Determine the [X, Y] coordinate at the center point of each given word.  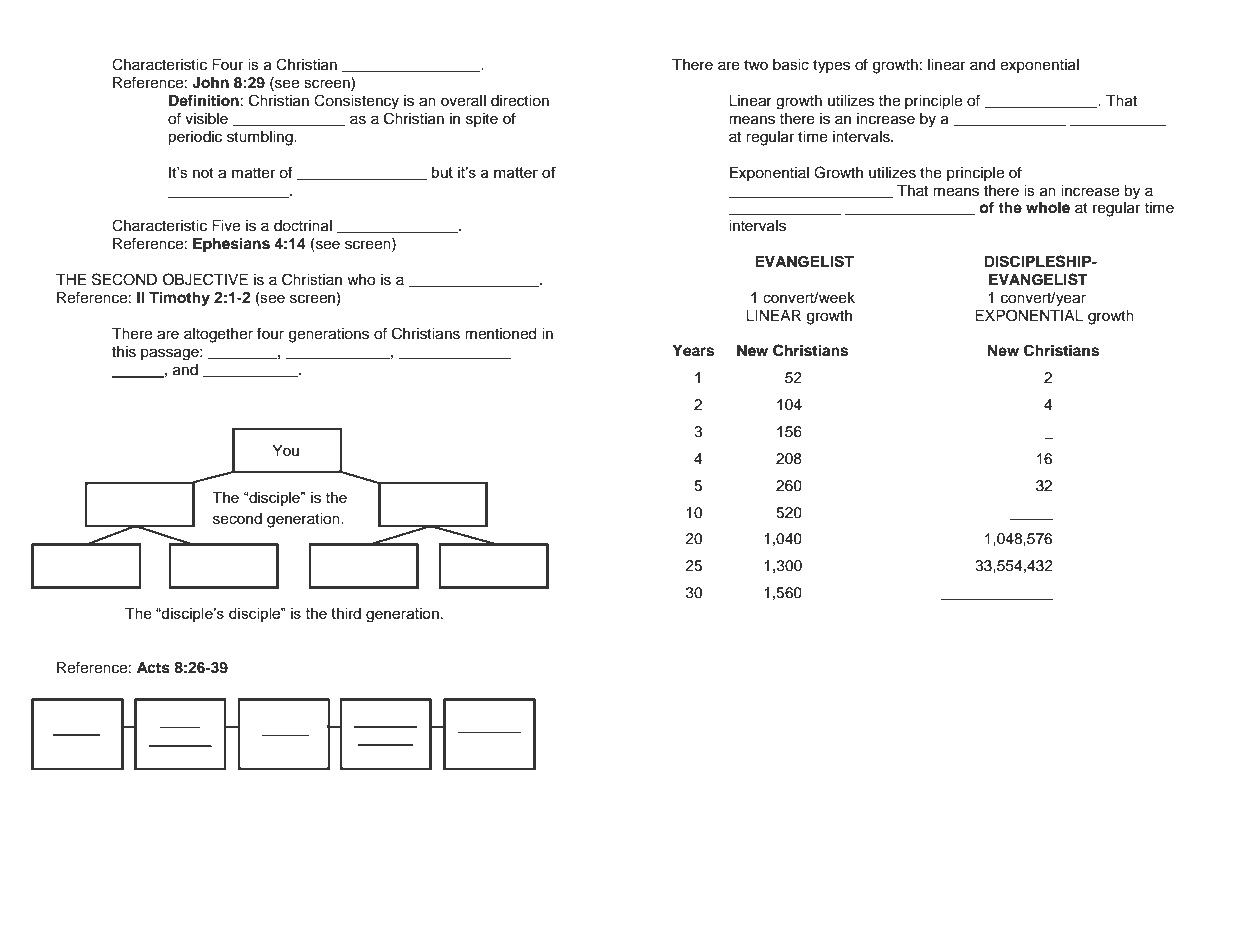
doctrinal [303, 226]
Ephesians [231, 245]
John [210, 83]
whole [1048, 208]
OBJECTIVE [205, 279]
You [285, 450]
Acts [153, 668]
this [124, 352]
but [442, 172]
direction [520, 101]
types [831, 67]
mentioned [500, 334]
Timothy [179, 299]
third [346, 613]
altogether [218, 335]
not [203, 173]
